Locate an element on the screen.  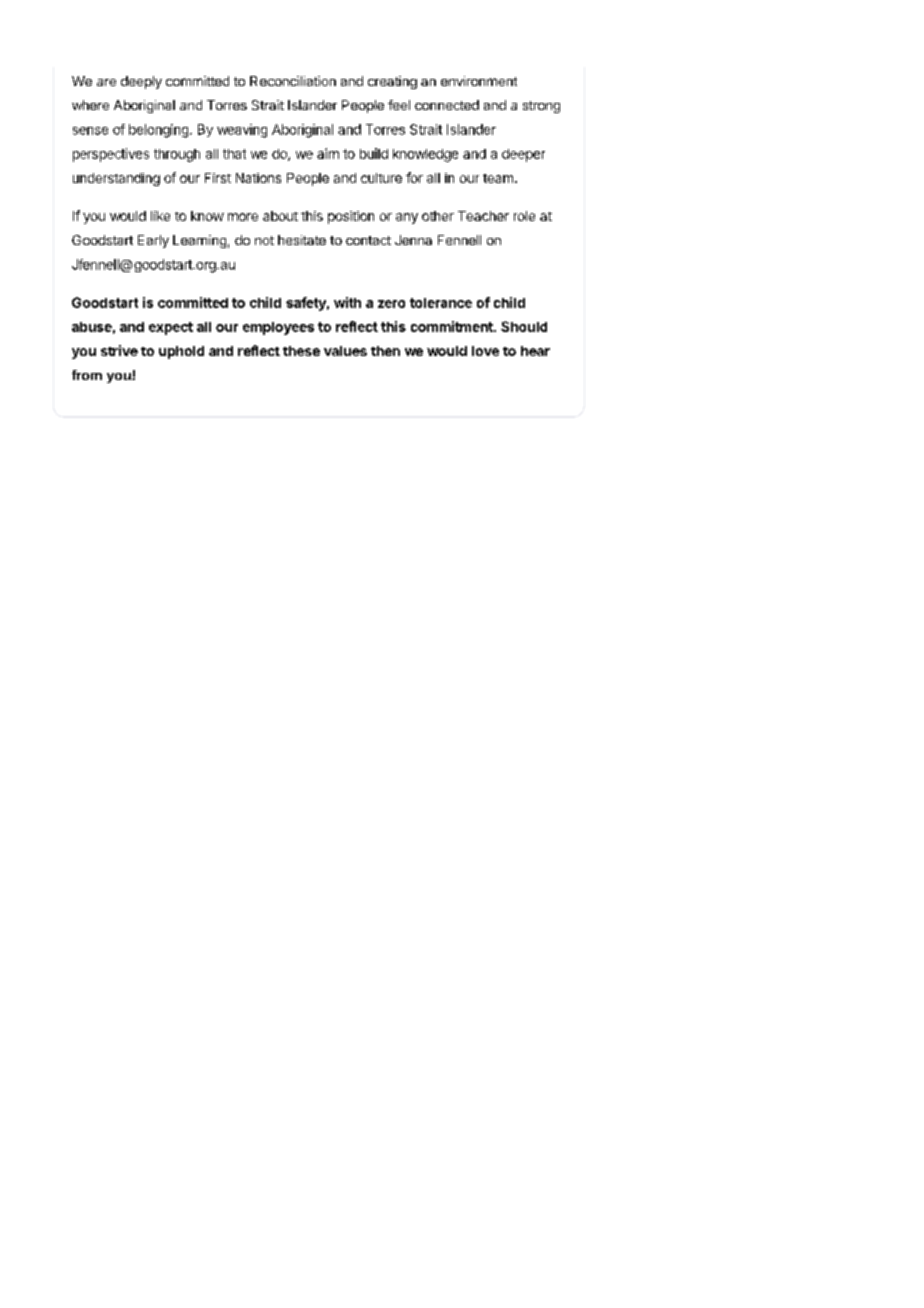
environment is located at coordinates (479, 81).
